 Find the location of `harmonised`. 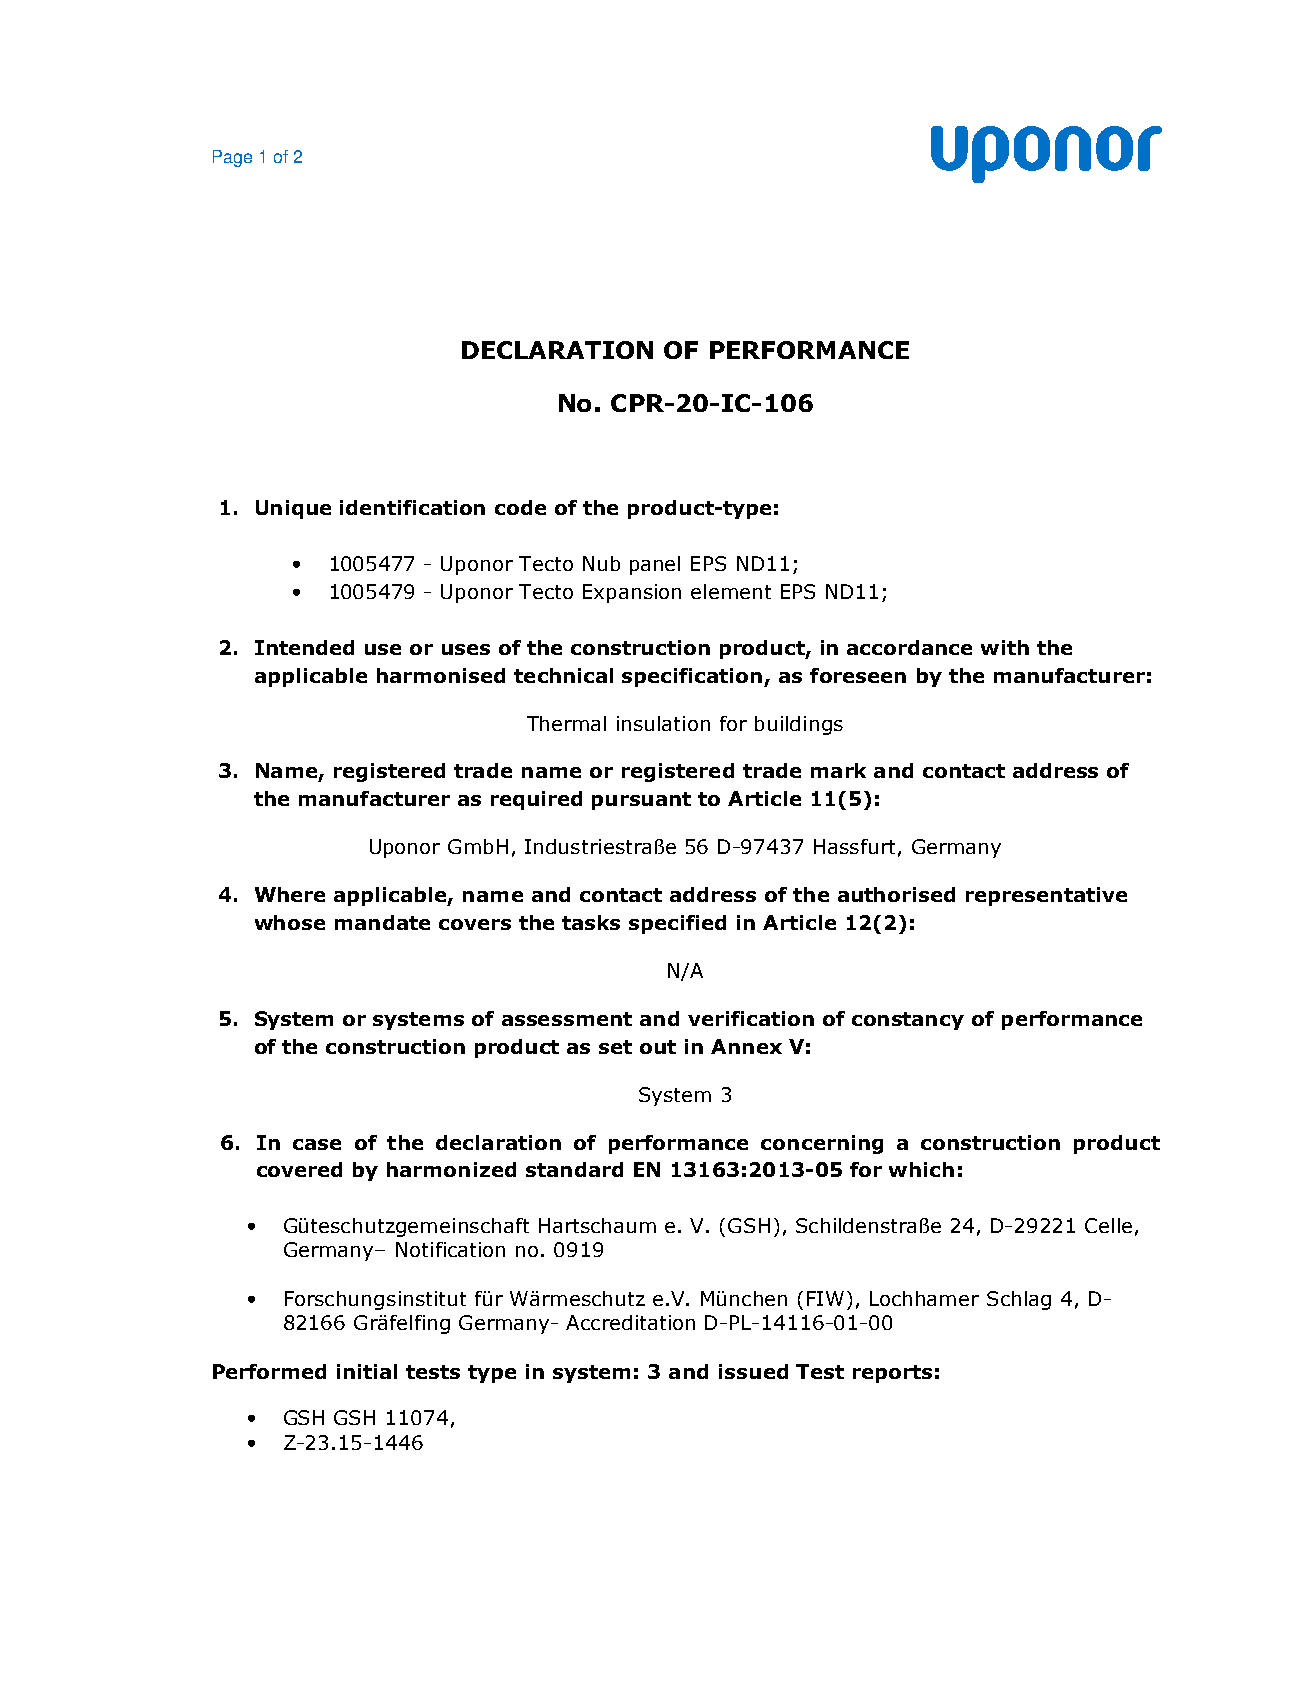

harmonised is located at coordinates (441, 675).
